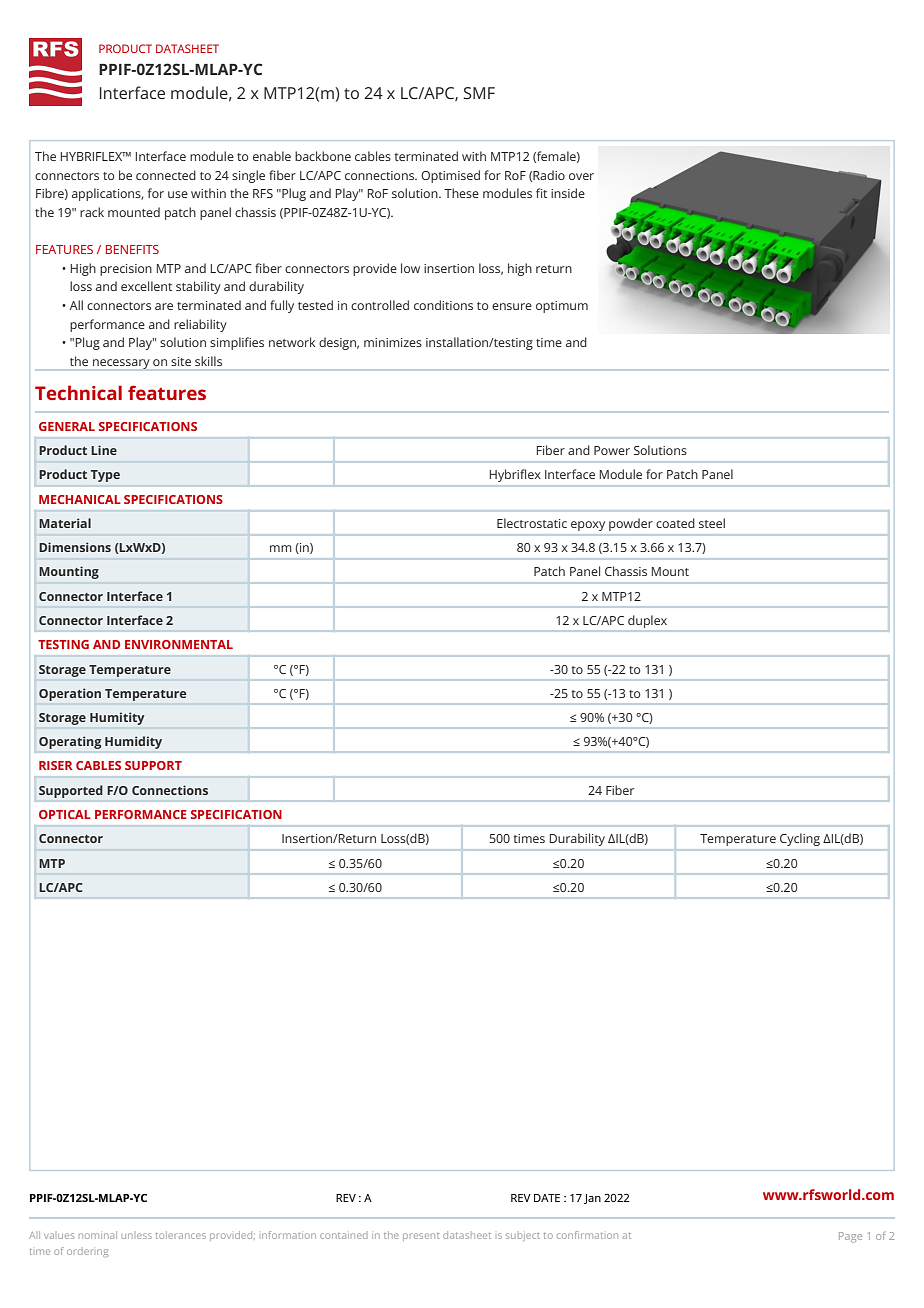 This image has height=1308, width=924. I want to click on Cycling, so click(800, 840).
